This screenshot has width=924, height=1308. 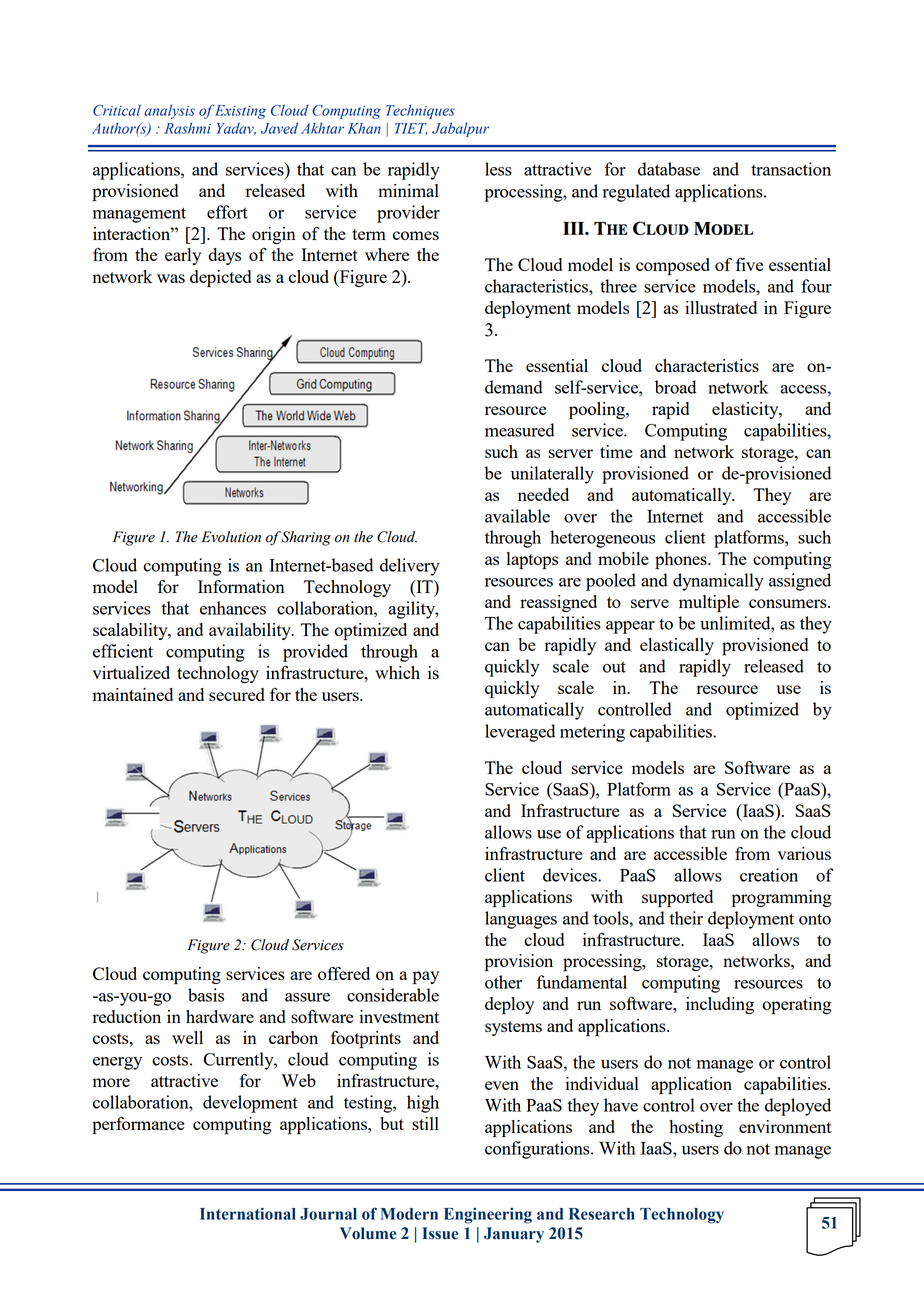 What do you see at coordinates (231, 537) in the screenshot?
I see `Evolution` at bounding box center [231, 537].
